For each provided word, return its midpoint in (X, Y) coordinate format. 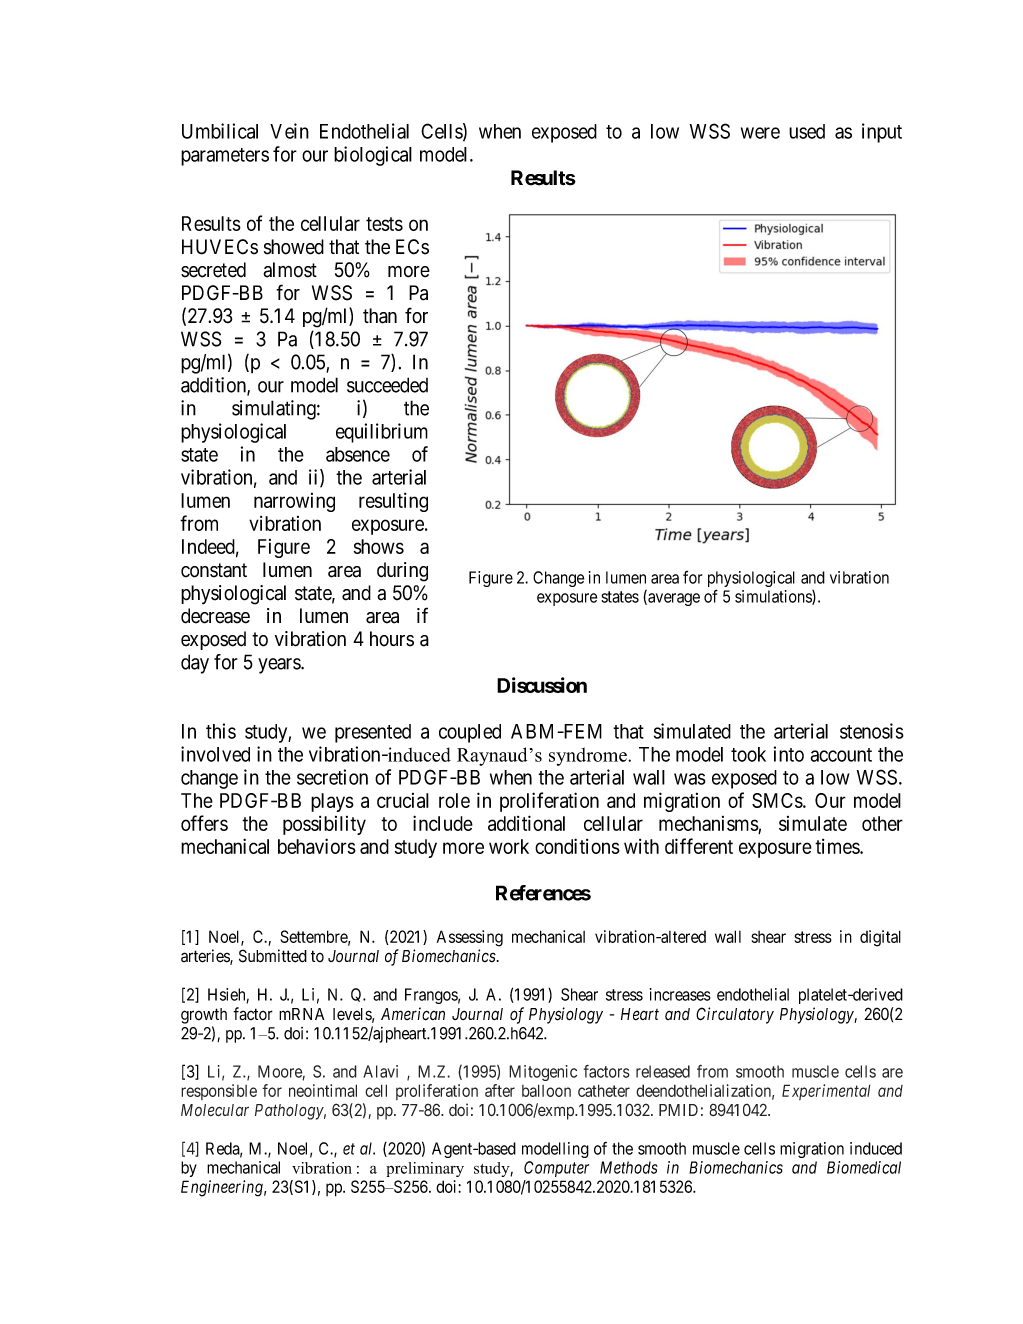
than (380, 316)
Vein (289, 131)
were (760, 133)
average (673, 599)
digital (880, 938)
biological (373, 156)
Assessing (470, 938)
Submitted (273, 956)
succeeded (387, 385)
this (221, 731)
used (807, 131)
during (402, 572)
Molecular (215, 1110)
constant (214, 570)
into (789, 754)
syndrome (589, 756)
